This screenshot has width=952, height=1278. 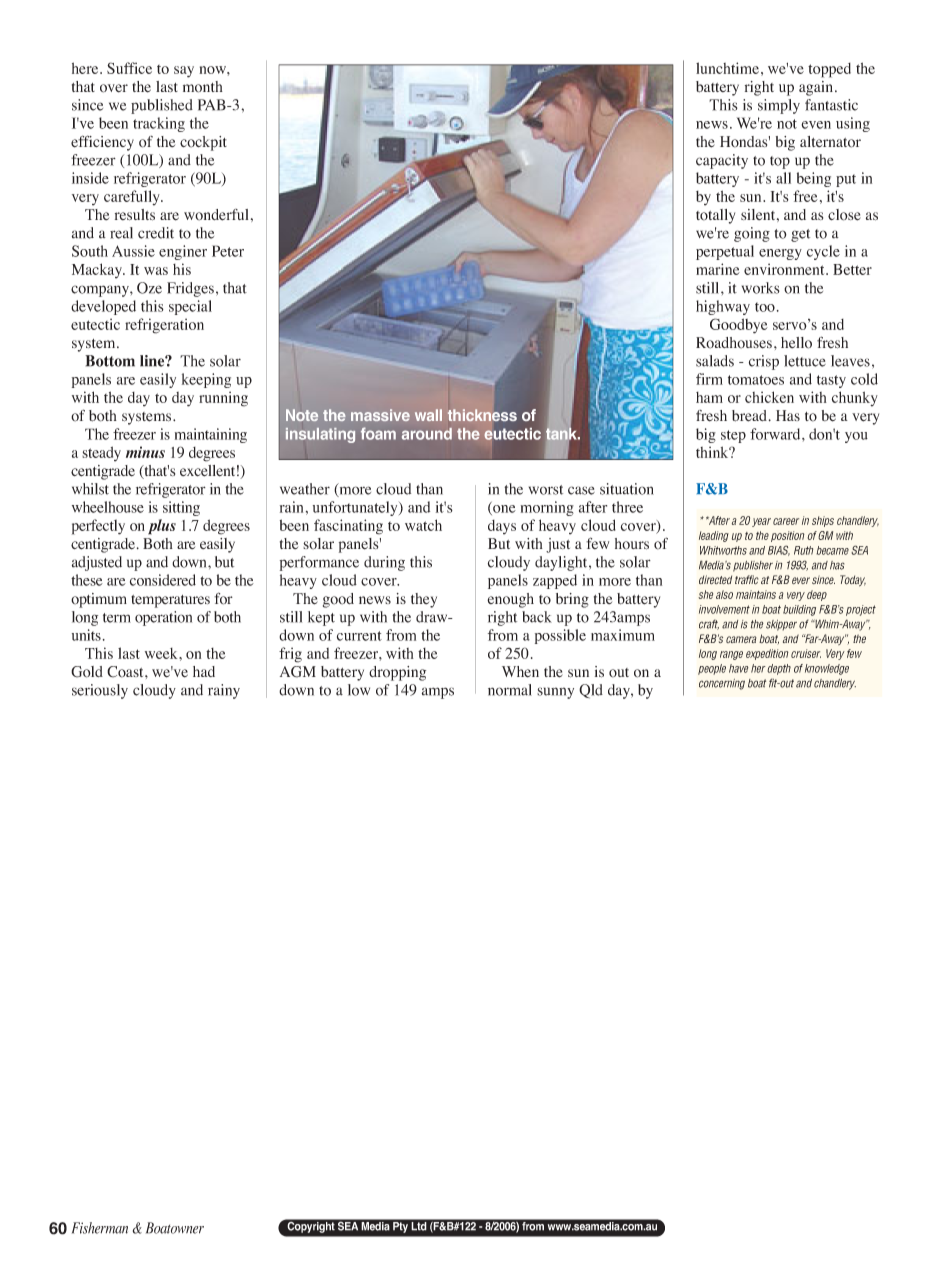 What do you see at coordinates (779, 106) in the screenshot?
I see `simply` at bounding box center [779, 106].
